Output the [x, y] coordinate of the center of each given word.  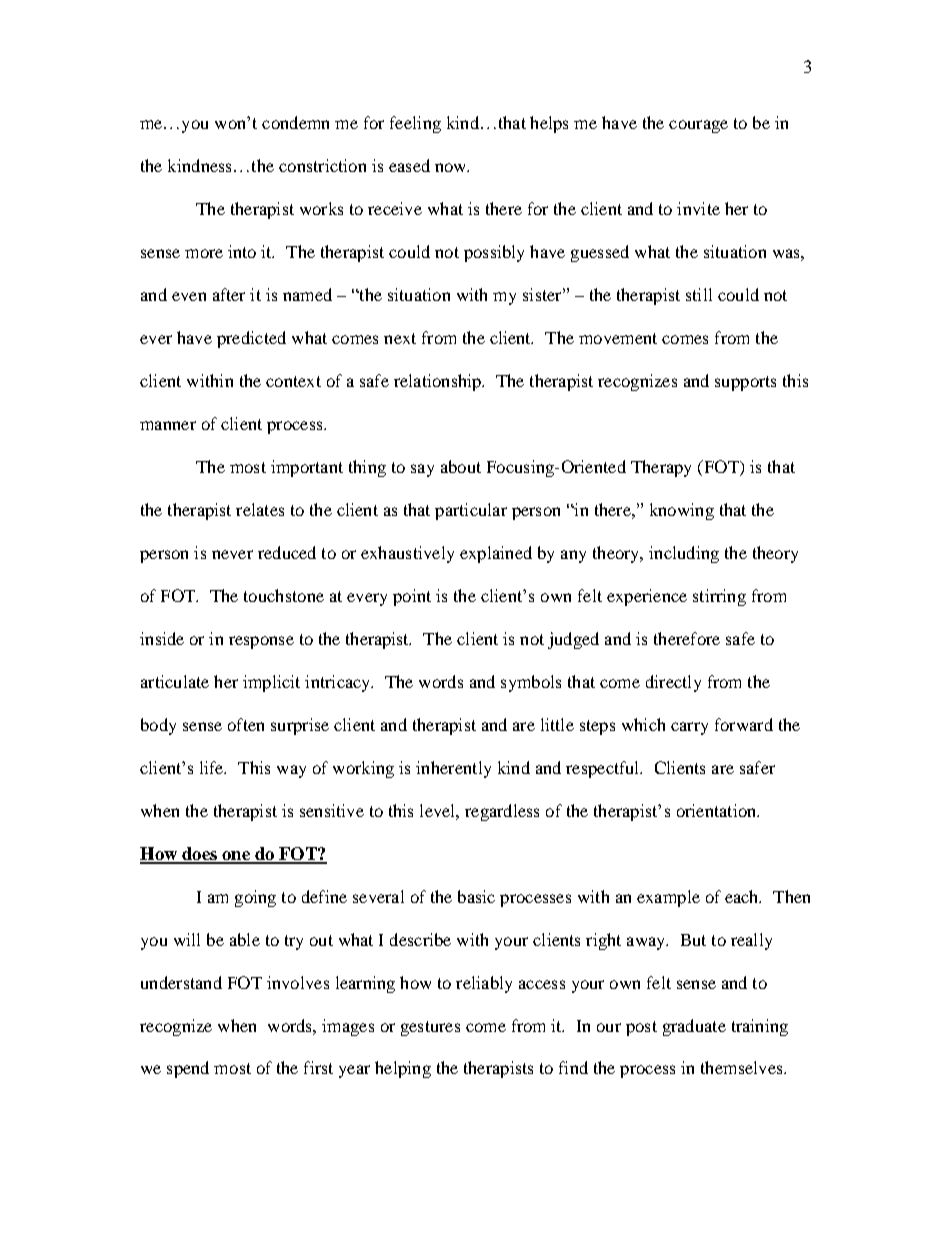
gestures [430, 1028]
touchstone [284, 595]
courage [698, 126]
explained [496, 554]
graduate [694, 1027]
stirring [719, 597]
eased [409, 165]
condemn [295, 122]
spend [188, 1069]
